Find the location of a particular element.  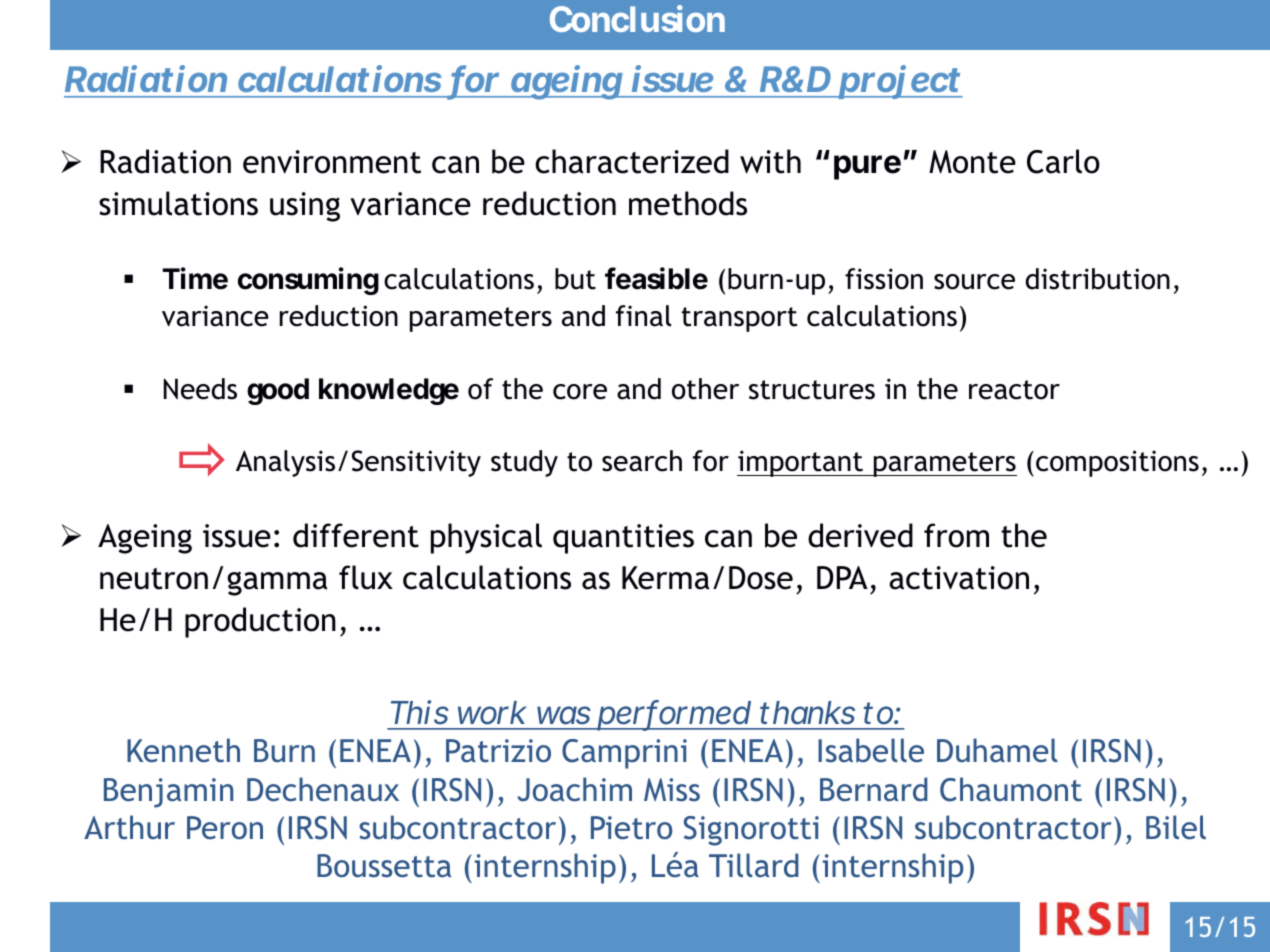

Bernard is located at coordinates (874, 789).
